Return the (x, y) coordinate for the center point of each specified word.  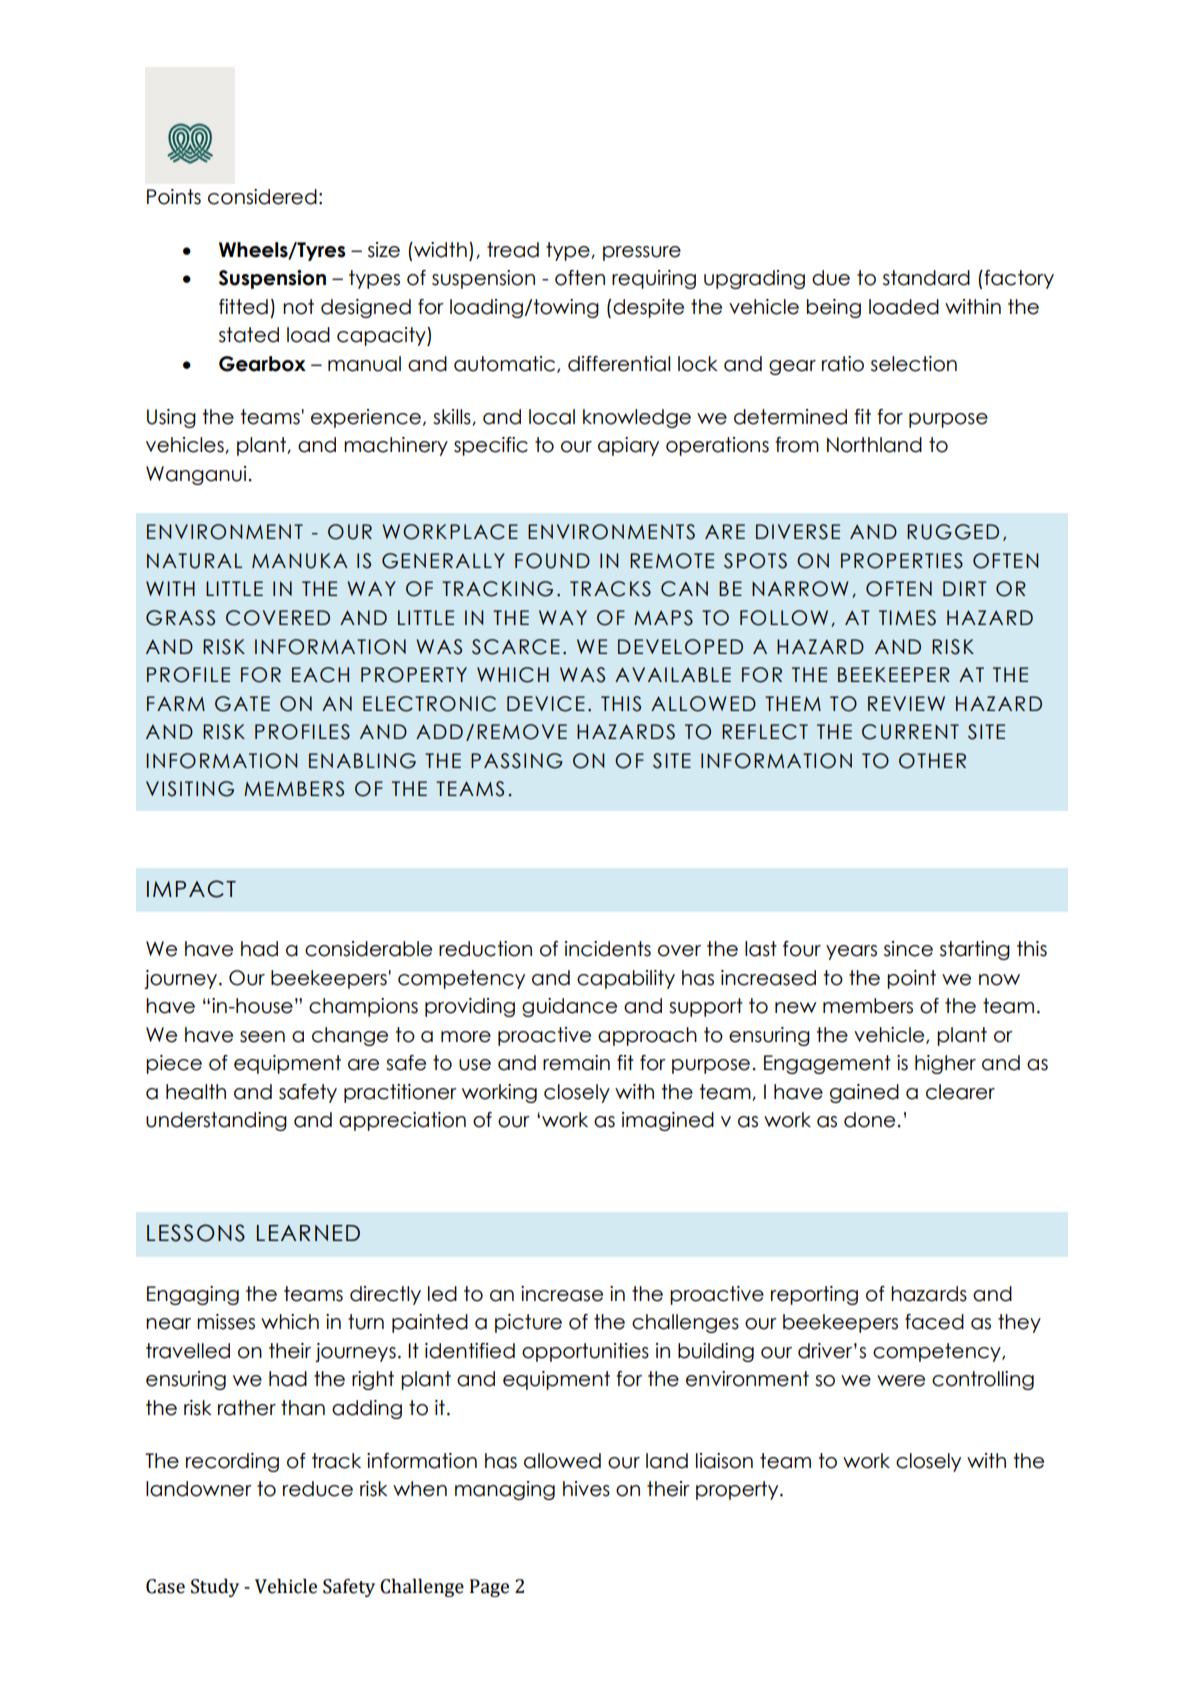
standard (926, 278)
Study (215, 1587)
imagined (668, 1121)
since (908, 949)
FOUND (552, 561)
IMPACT (191, 889)
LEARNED (308, 1233)
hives (586, 1489)
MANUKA (300, 561)
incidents (608, 949)
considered (262, 197)
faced (934, 1322)
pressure (642, 253)
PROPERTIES (902, 561)
